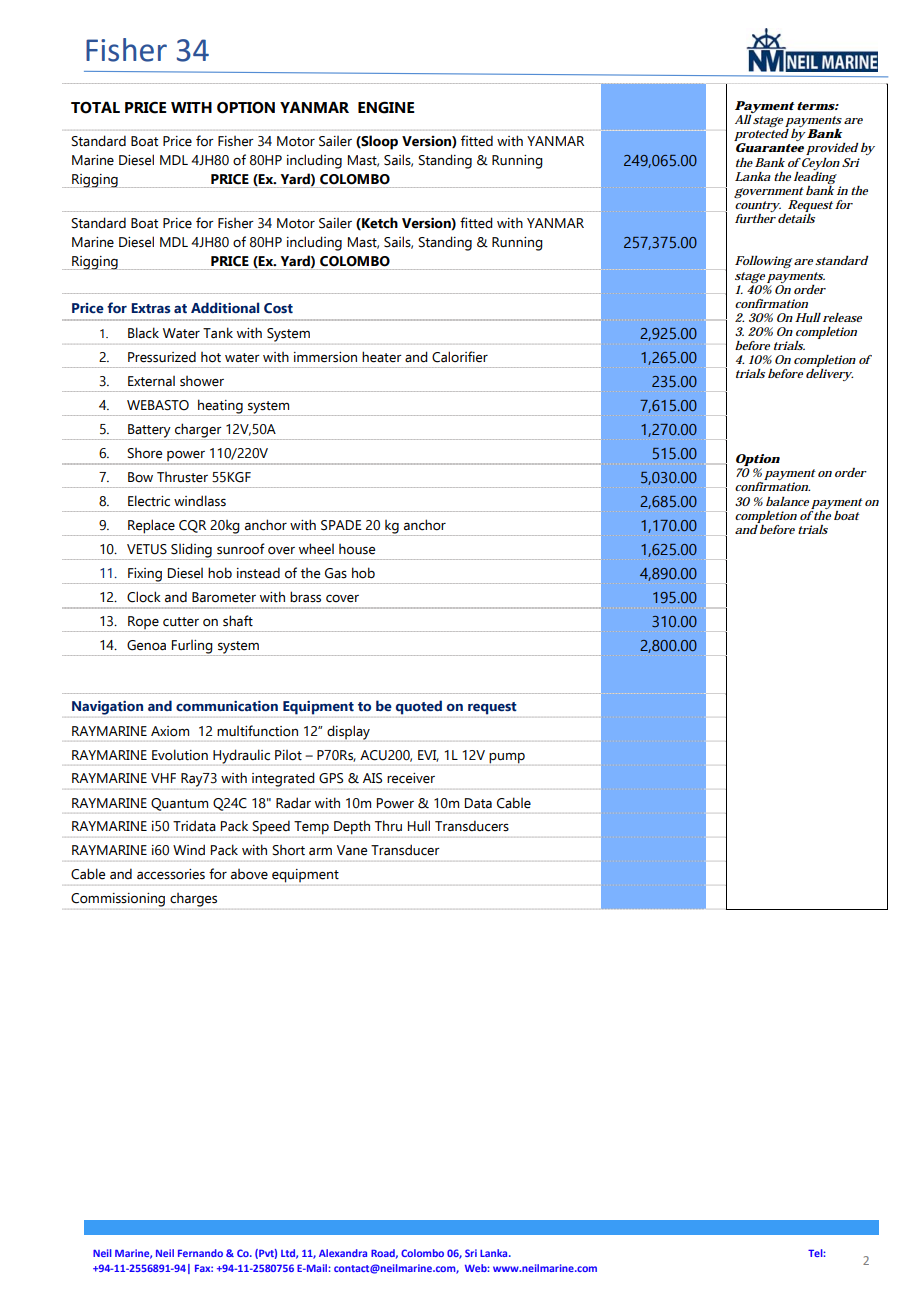  Describe the element at coordinates (227, 706) in the document. I see `communication` at that location.
